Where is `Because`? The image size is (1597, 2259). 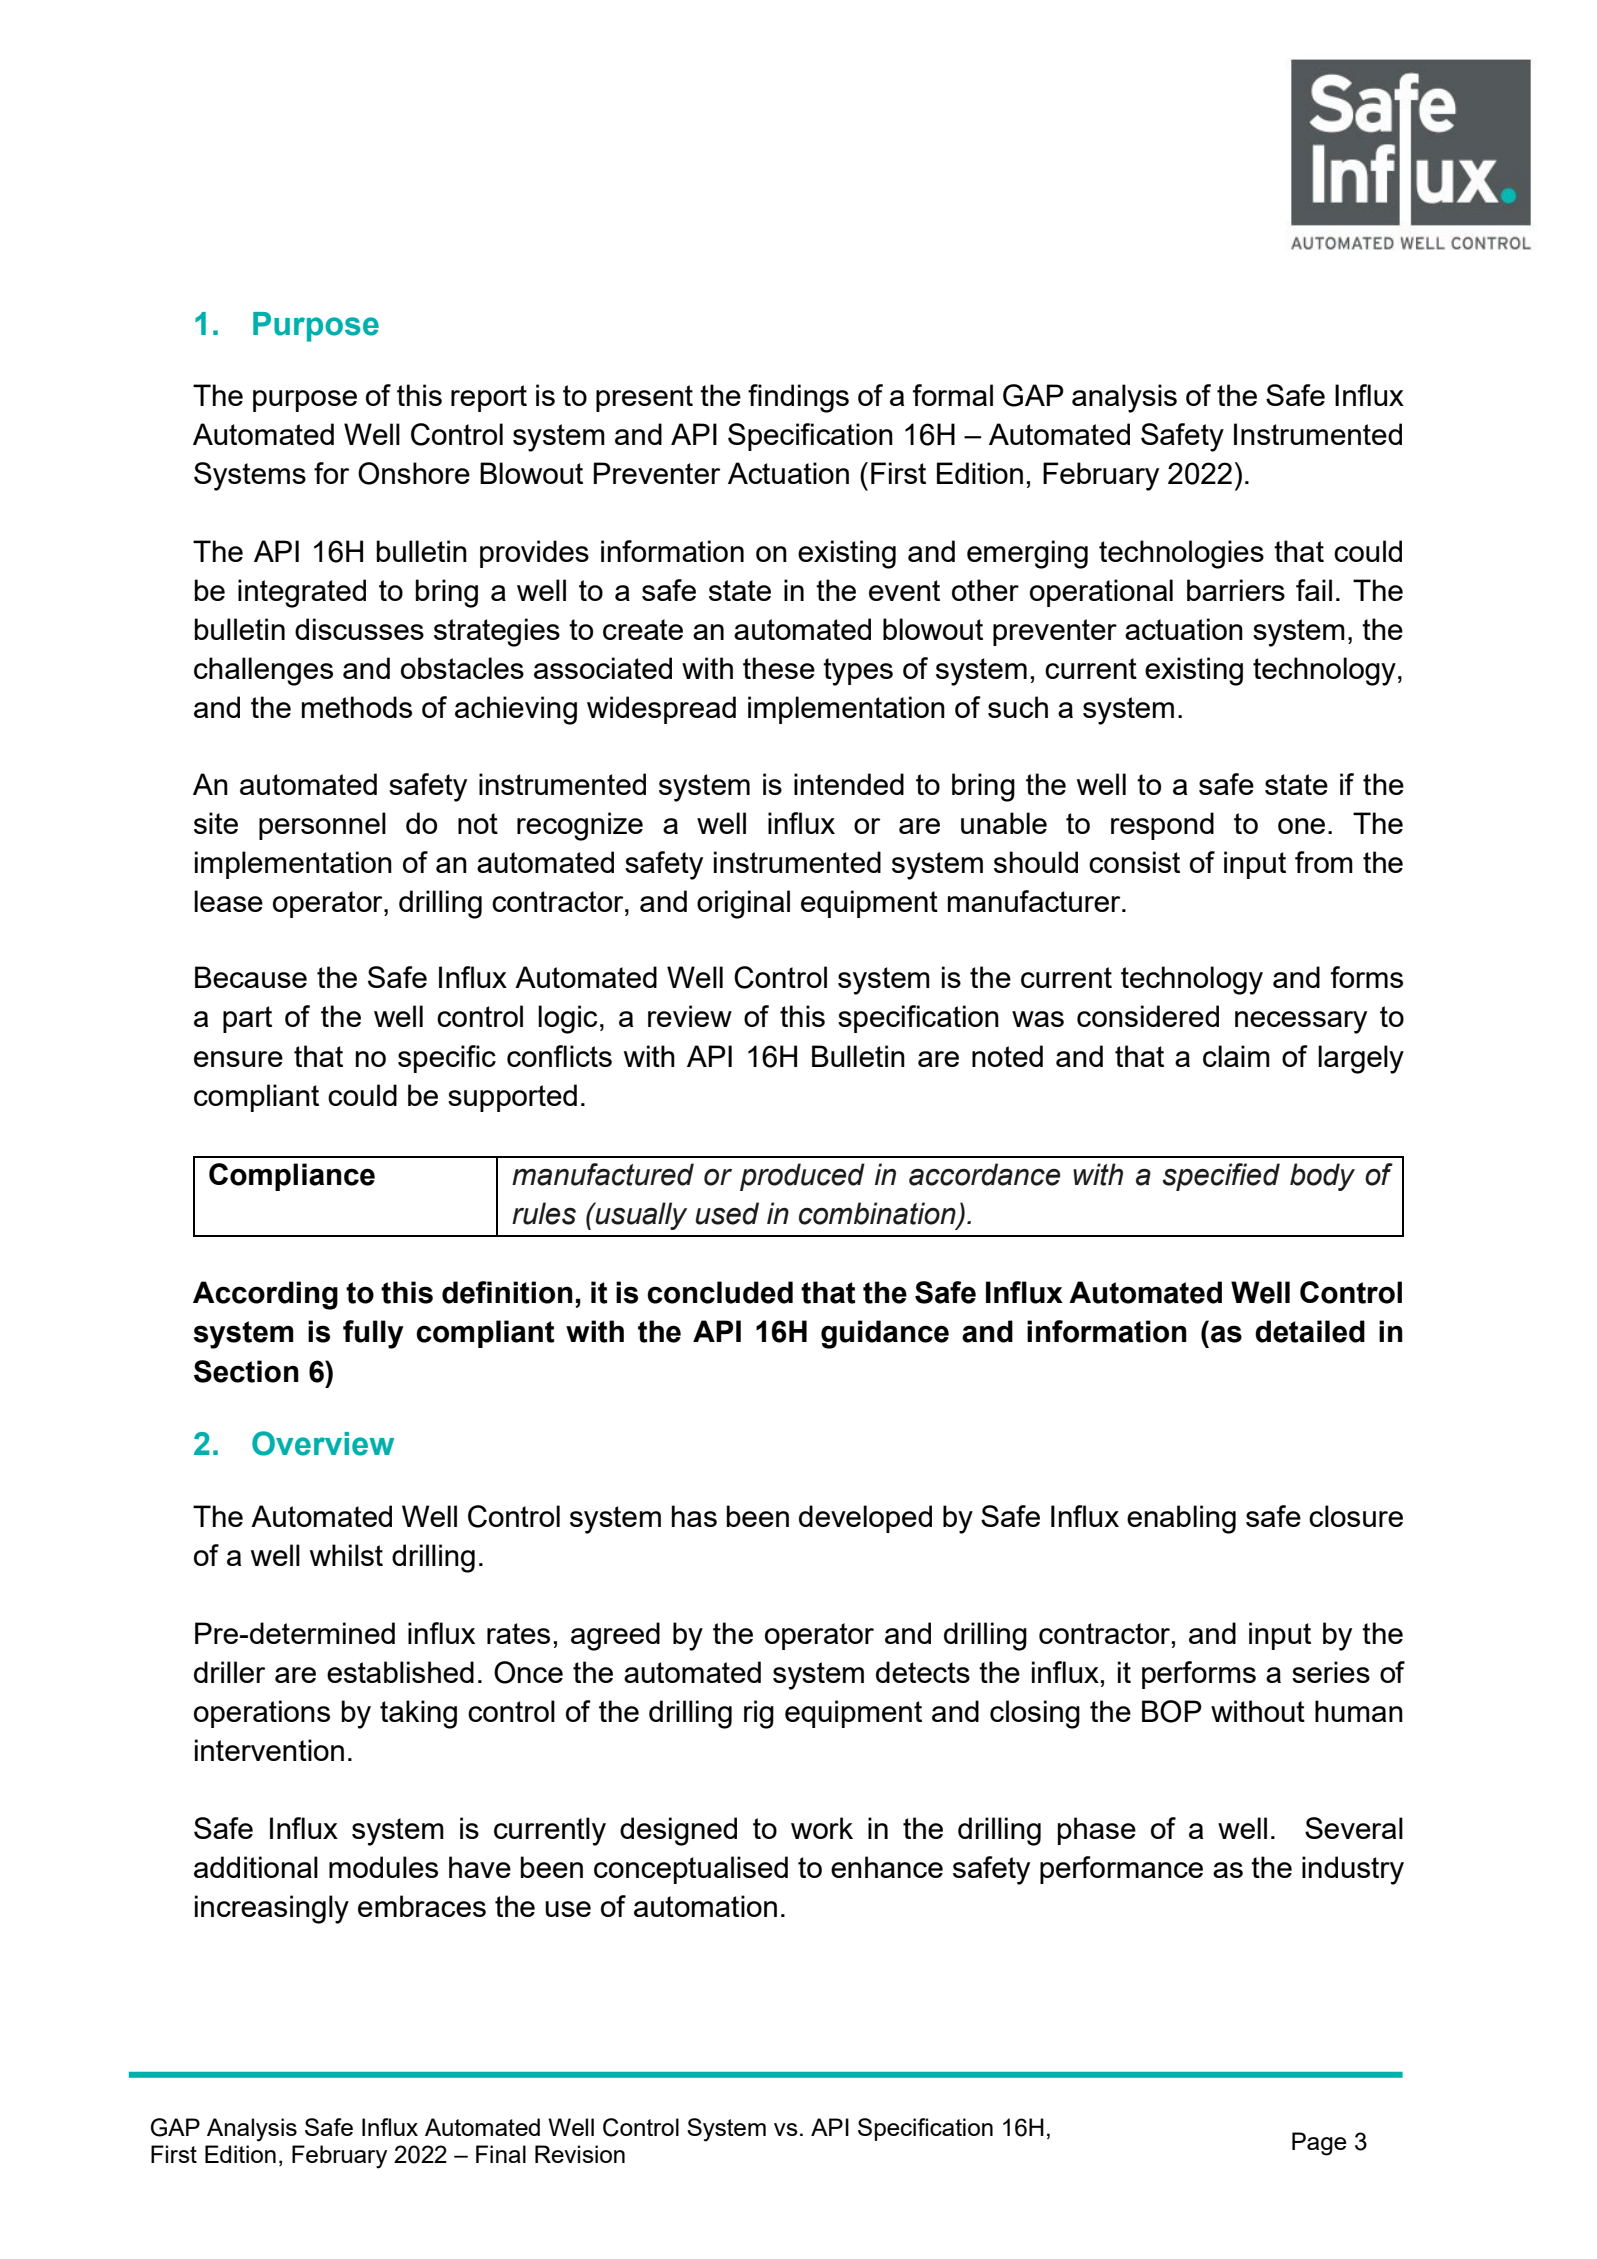 Because is located at coordinates (251, 977).
